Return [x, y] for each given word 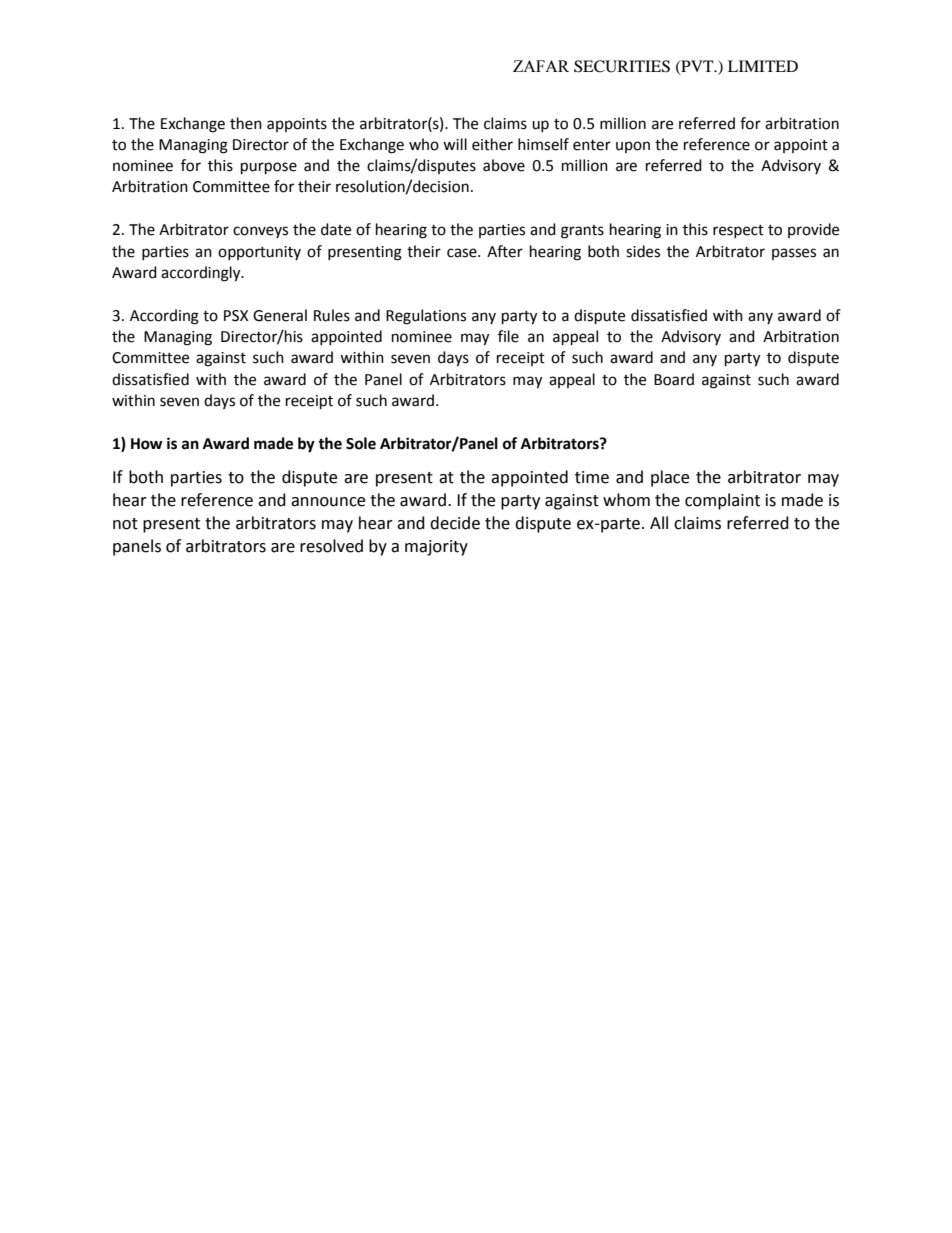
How [147, 444]
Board [674, 379]
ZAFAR [541, 66]
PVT [697, 67]
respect [738, 231]
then [246, 123]
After [505, 251]
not [125, 524]
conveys [260, 232]
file [508, 336]
